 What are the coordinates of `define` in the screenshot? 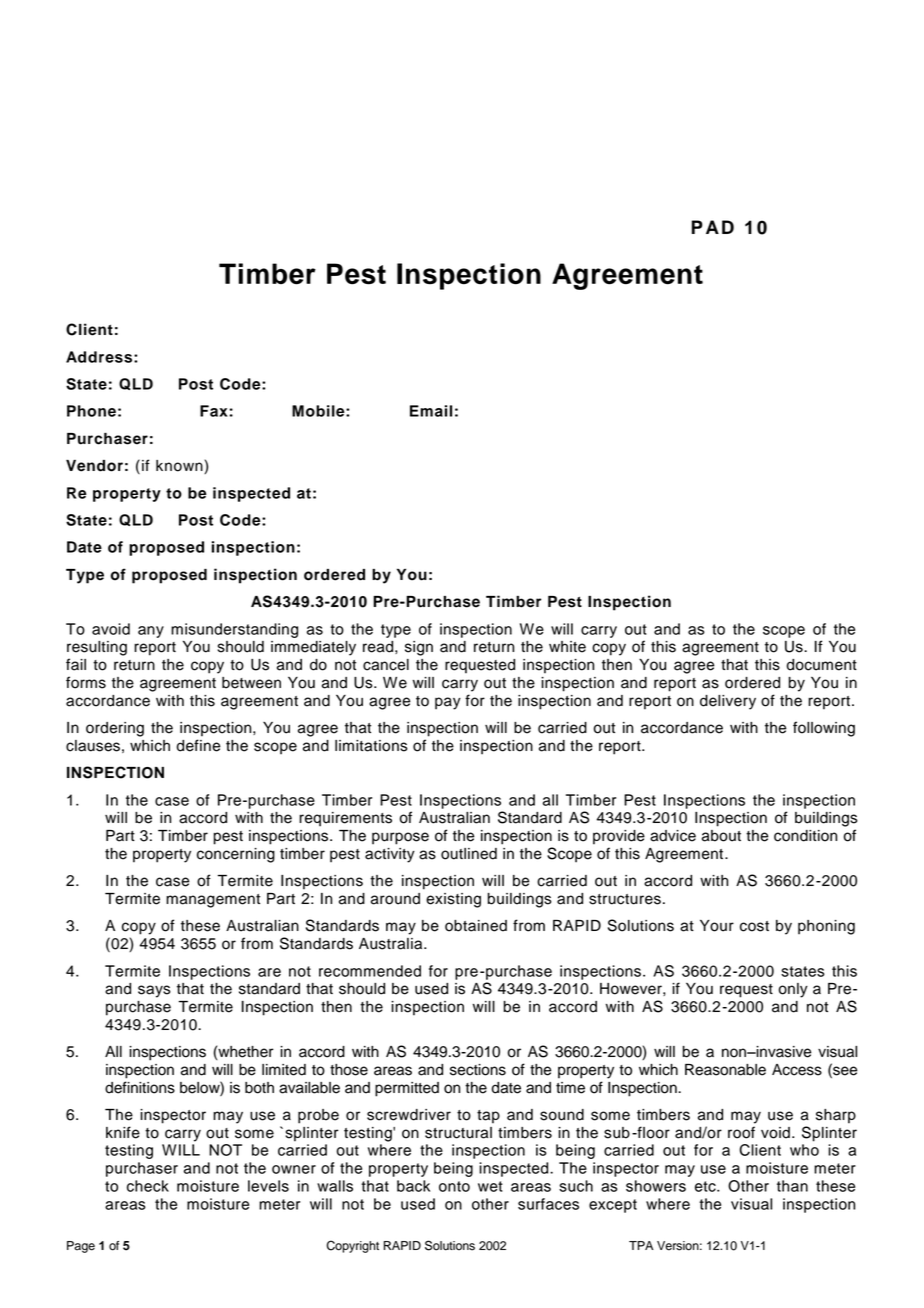 It's located at (198, 745).
